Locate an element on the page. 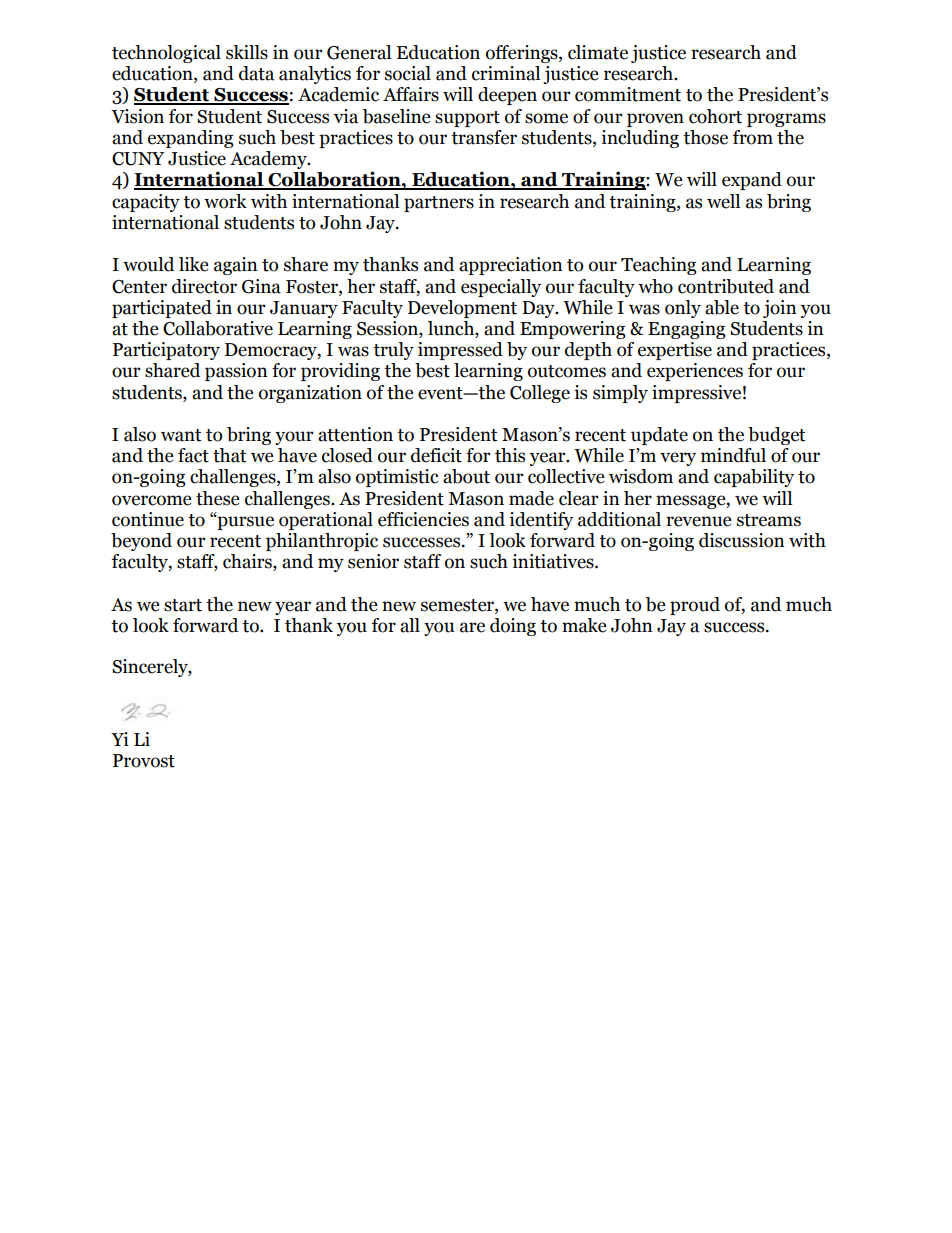 This image has height=1233, width=952. work is located at coordinates (225, 201).
